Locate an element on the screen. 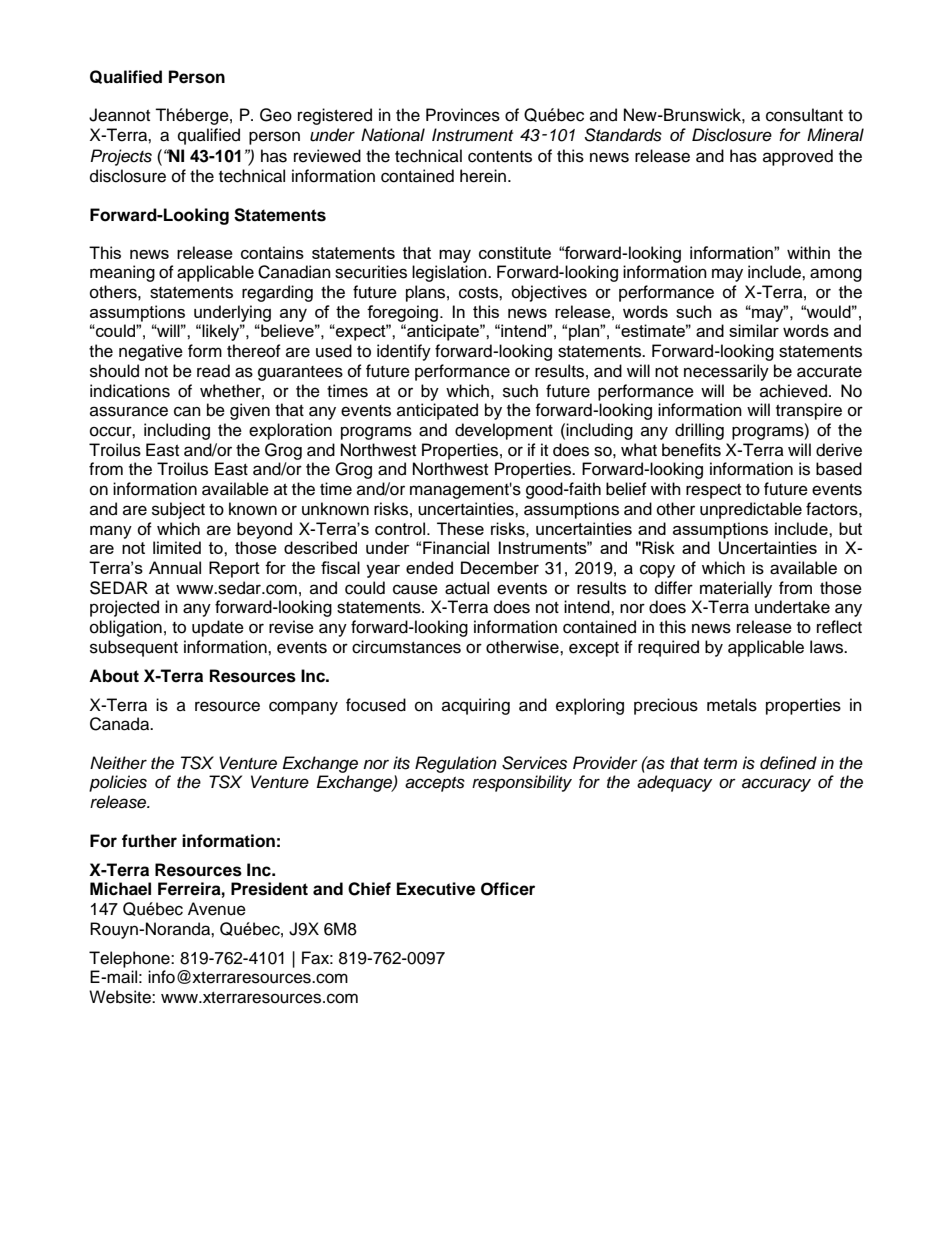  accuracy is located at coordinates (776, 785).
